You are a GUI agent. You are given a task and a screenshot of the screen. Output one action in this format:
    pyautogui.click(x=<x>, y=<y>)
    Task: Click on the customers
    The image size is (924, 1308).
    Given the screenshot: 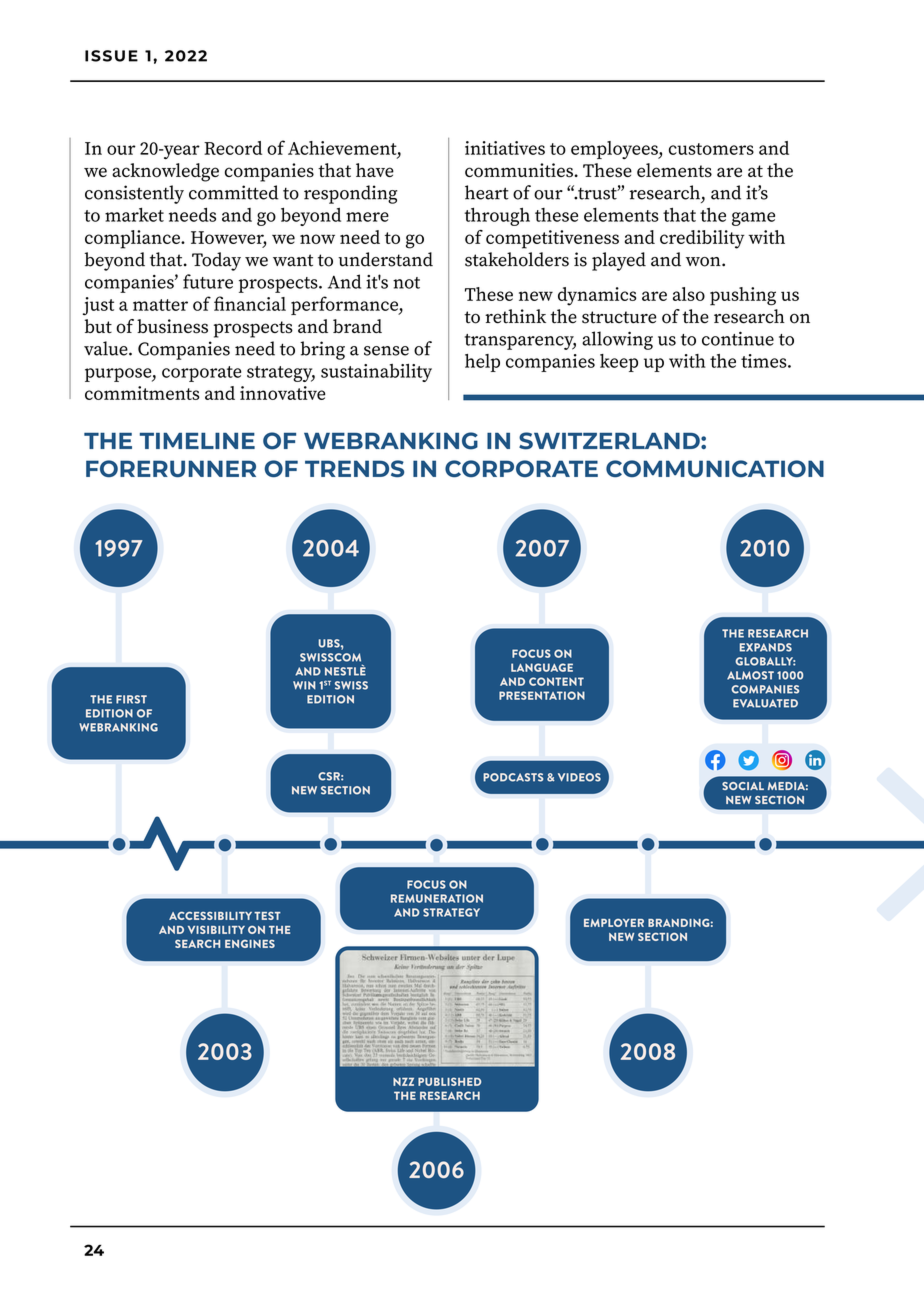 What is the action you would take?
    pyautogui.click(x=711, y=149)
